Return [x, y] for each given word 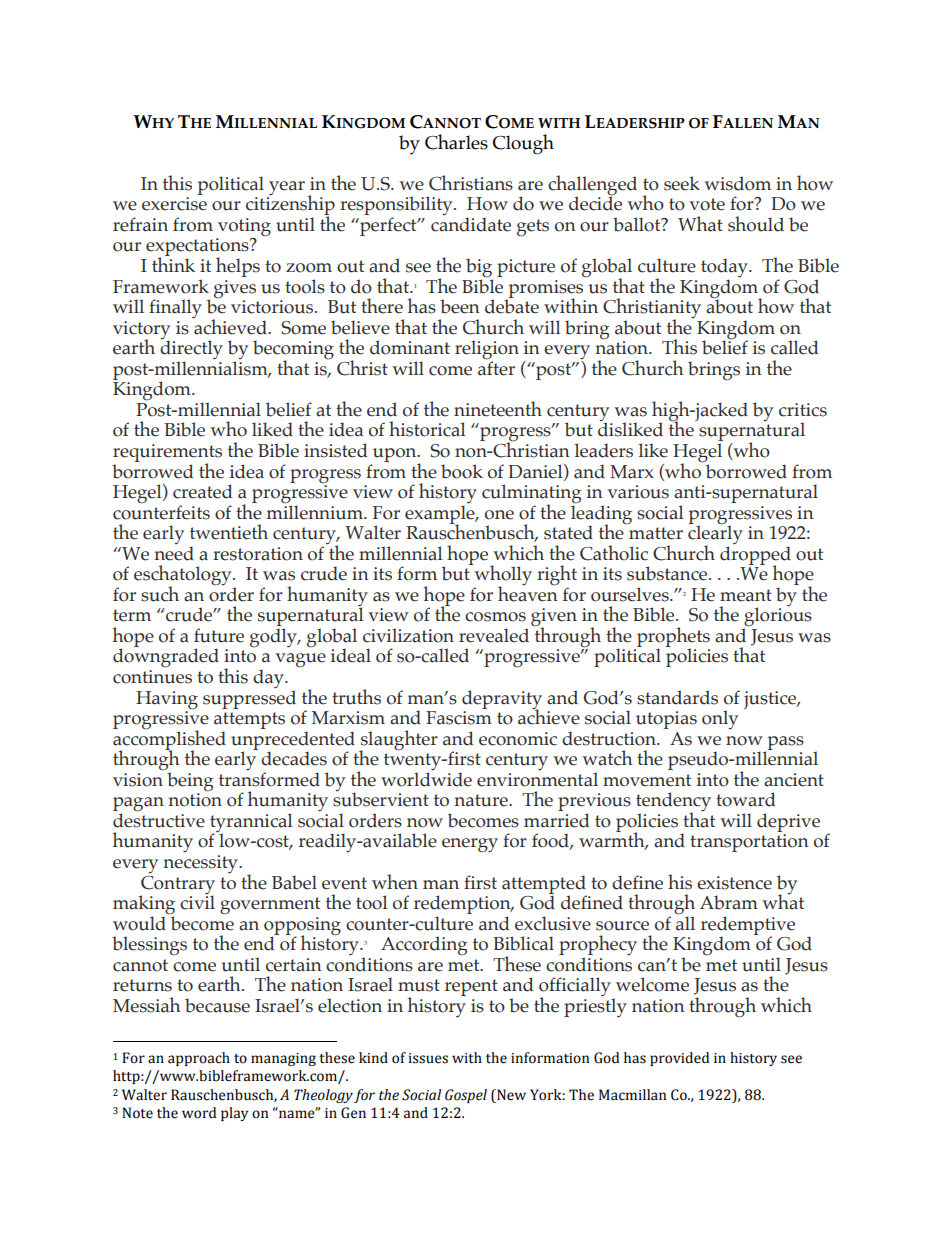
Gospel [466, 1096]
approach [199, 1059]
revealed [494, 635]
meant [746, 595]
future [219, 635]
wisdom [737, 183]
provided [679, 1059]
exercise [174, 204]
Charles [456, 142]
